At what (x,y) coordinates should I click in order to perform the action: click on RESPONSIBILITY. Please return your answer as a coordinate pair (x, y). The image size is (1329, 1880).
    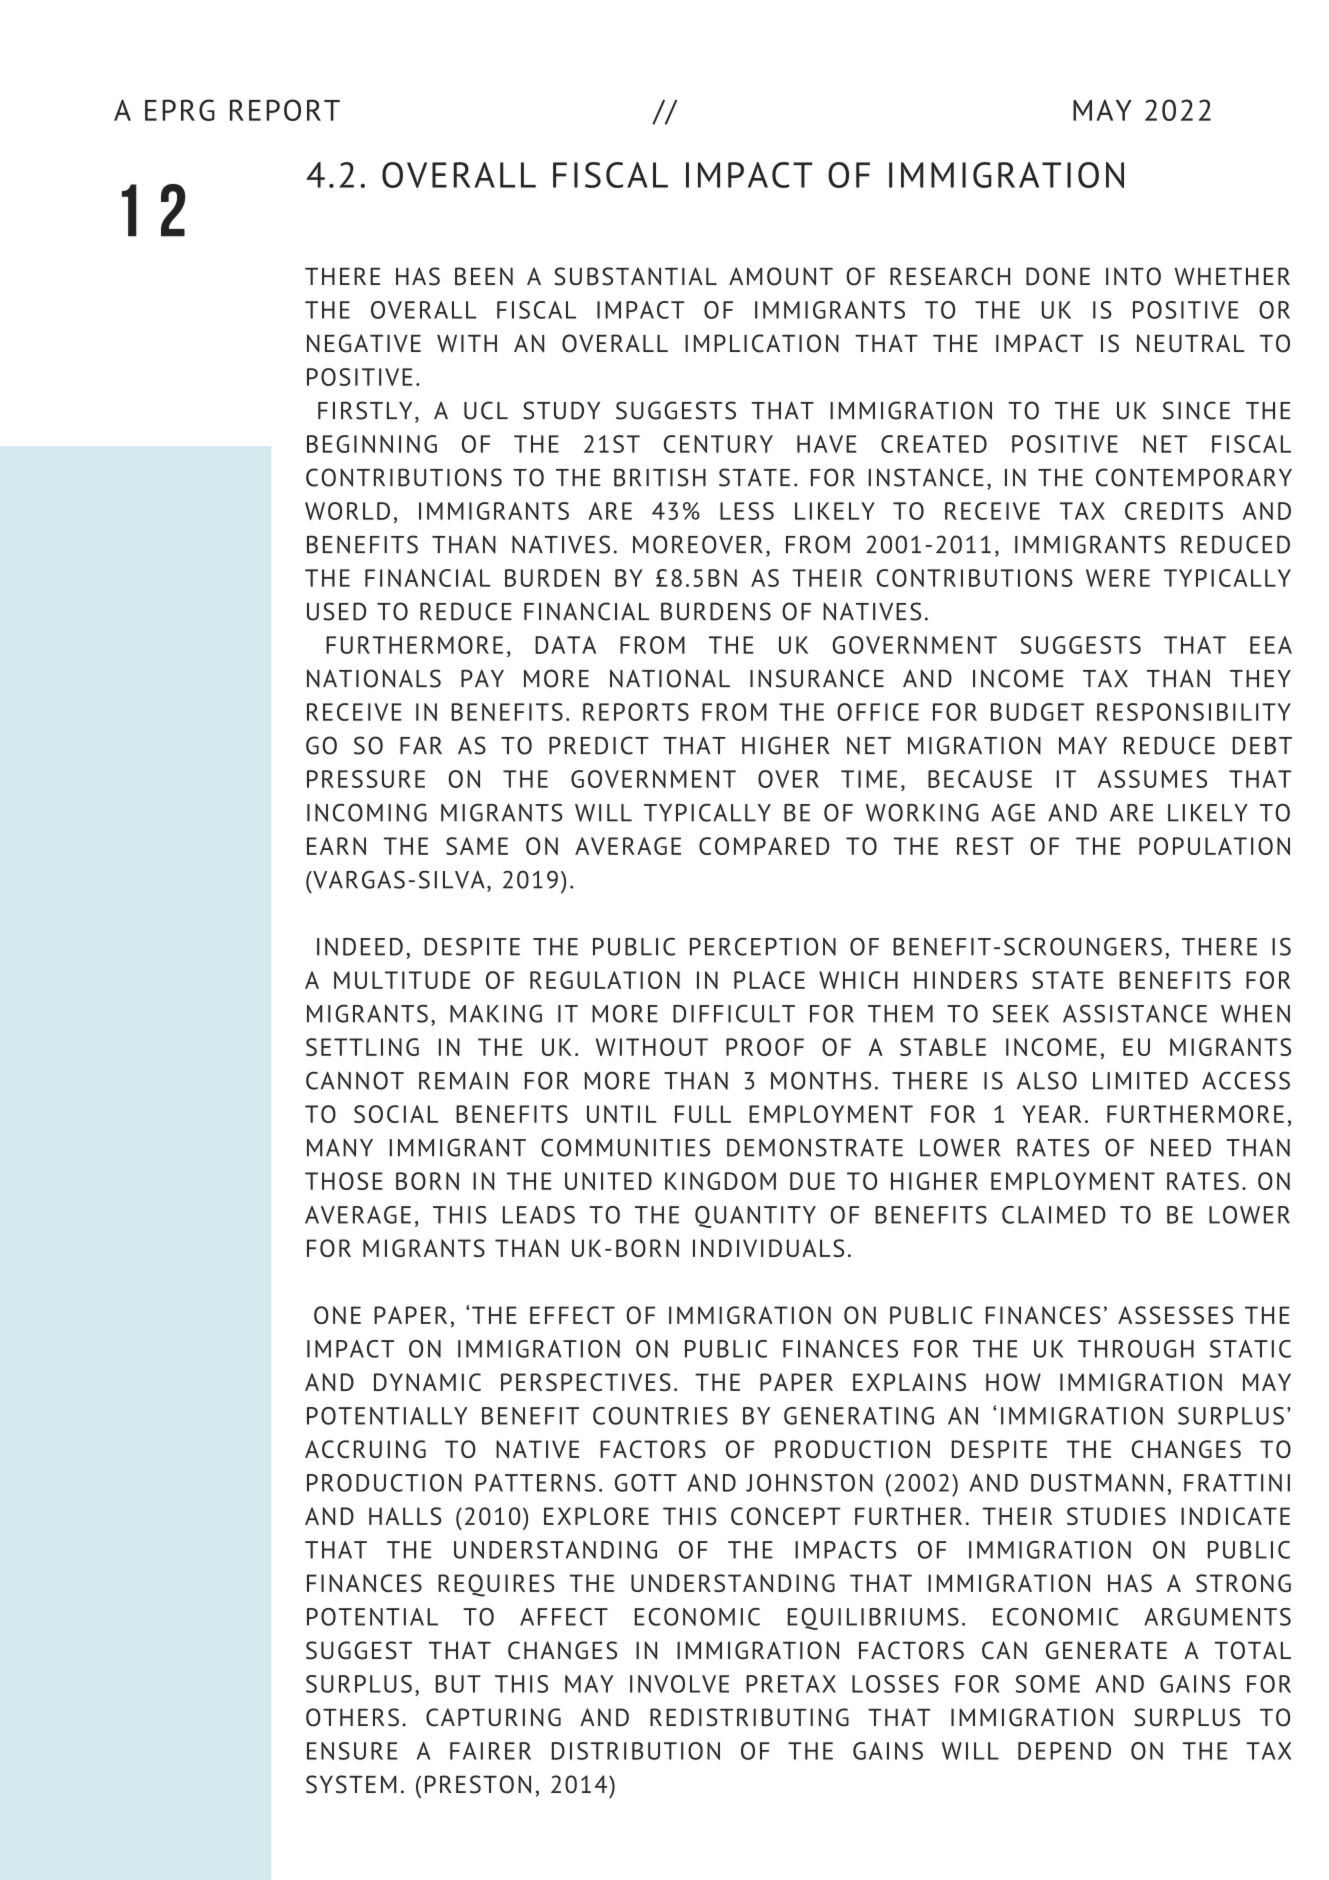
    Looking at the image, I should click on (1194, 712).
